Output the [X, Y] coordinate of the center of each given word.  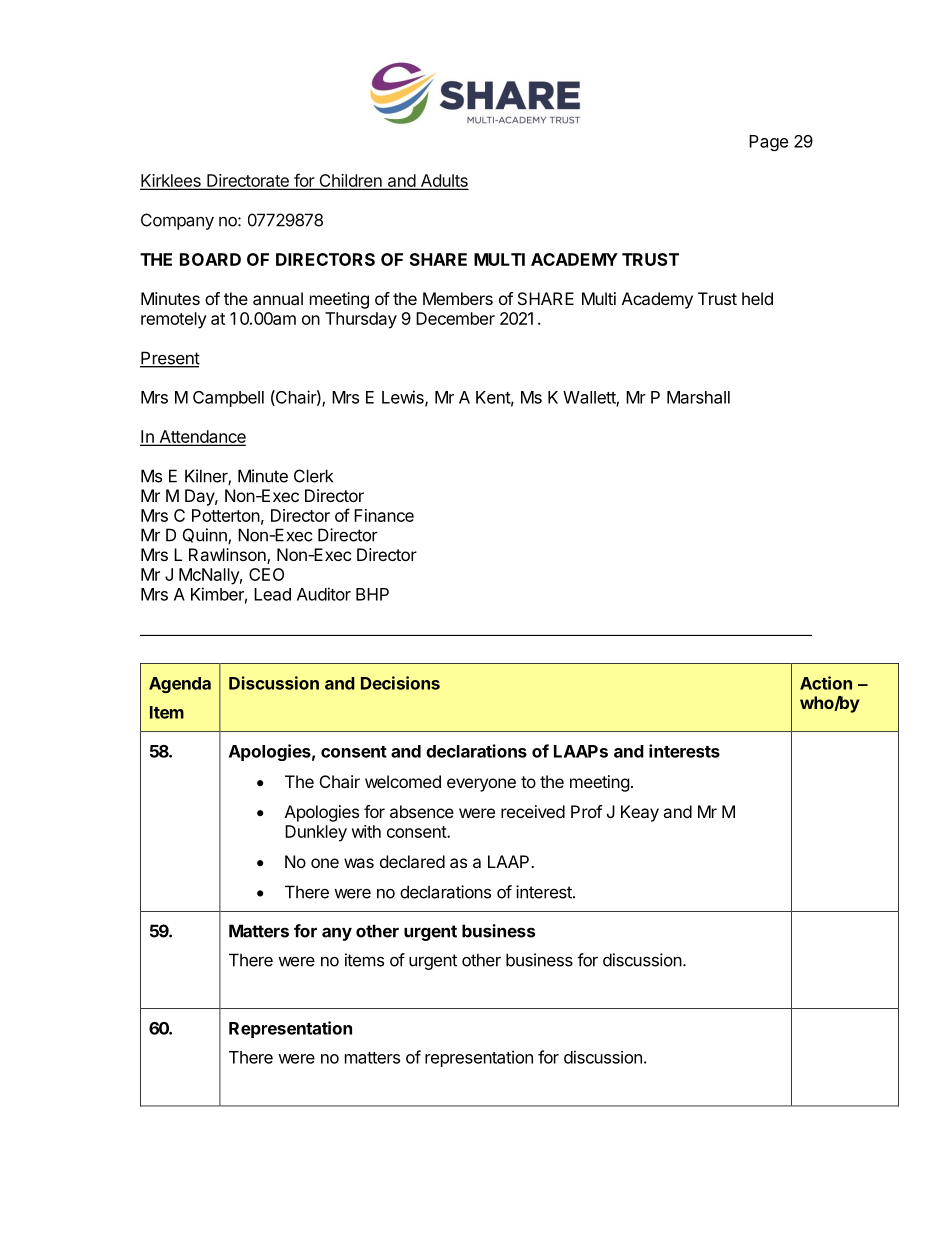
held [757, 298]
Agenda [180, 685]
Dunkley [316, 833]
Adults [443, 182]
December [455, 318]
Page [768, 143]
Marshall [698, 397]
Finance [384, 515]
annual [278, 298]
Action [826, 683]
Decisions [400, 683]
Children [350, 182]
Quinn [206, 536]
